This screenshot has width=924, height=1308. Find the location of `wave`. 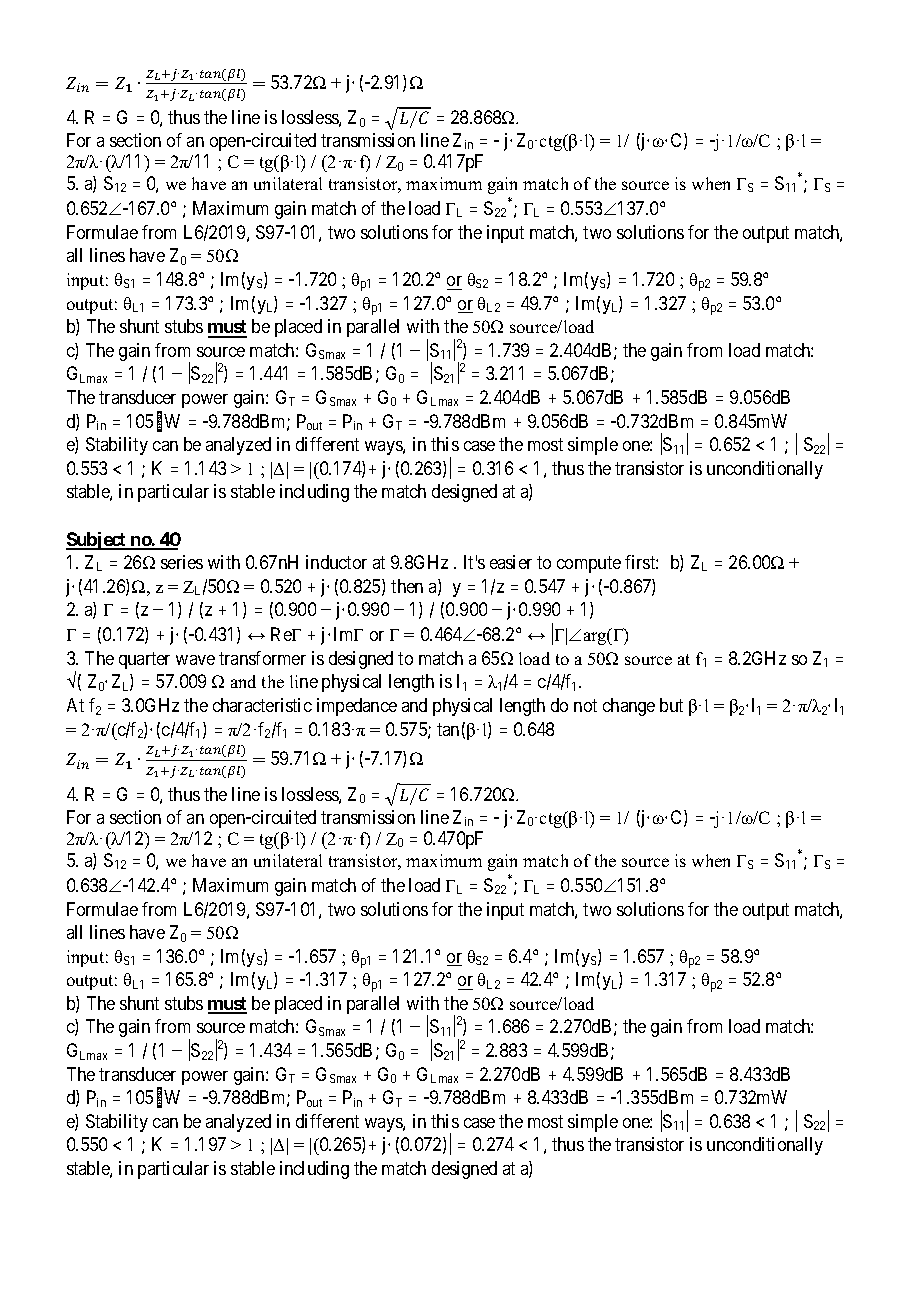

wave is located at coordinates (195, 660).
